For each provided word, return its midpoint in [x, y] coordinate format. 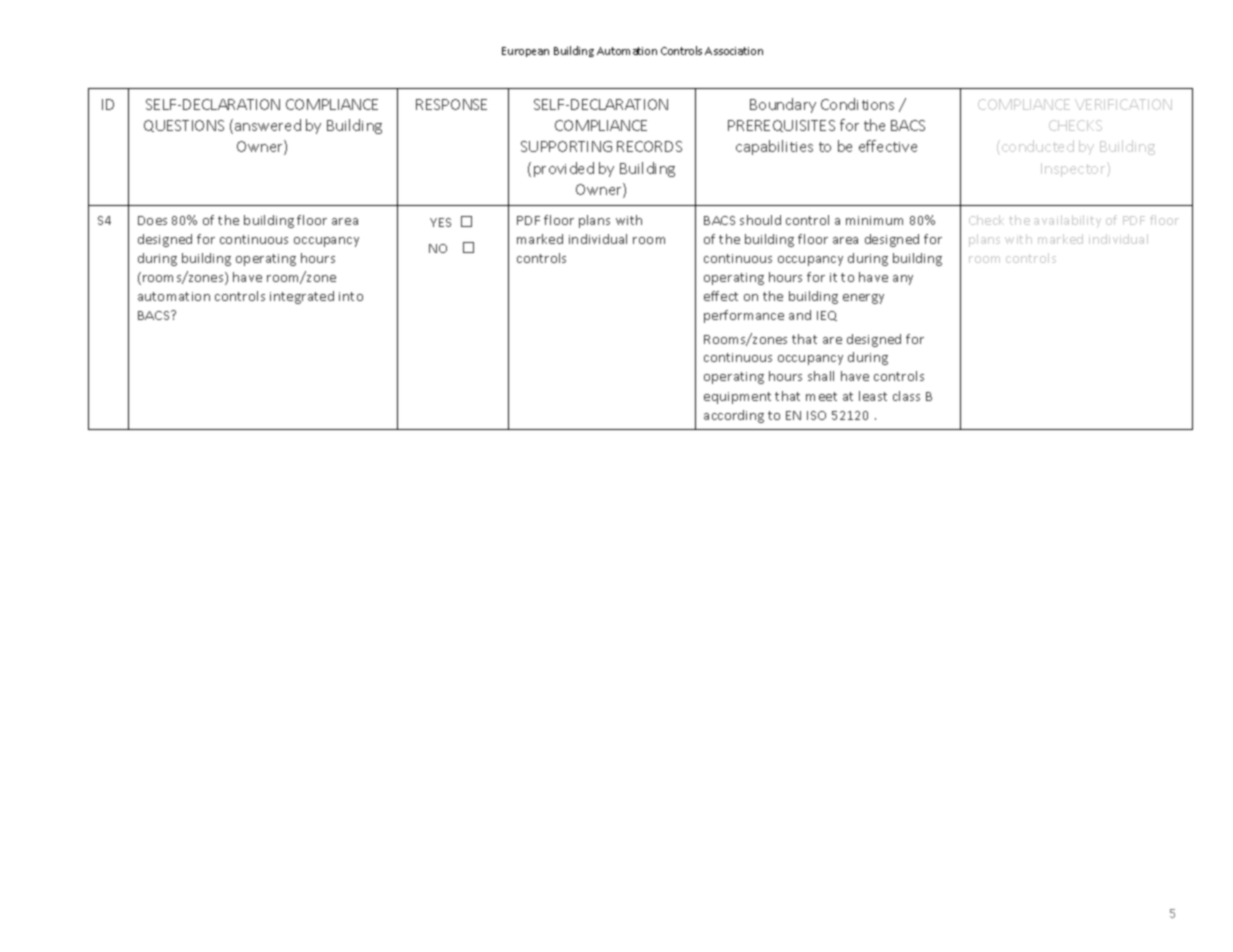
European [525, 52]
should [760, 220]
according [734, 416]
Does [152, 220]
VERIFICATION [1123, 104]
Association [734, 51]
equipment [737, 398]
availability [1067, 221]
